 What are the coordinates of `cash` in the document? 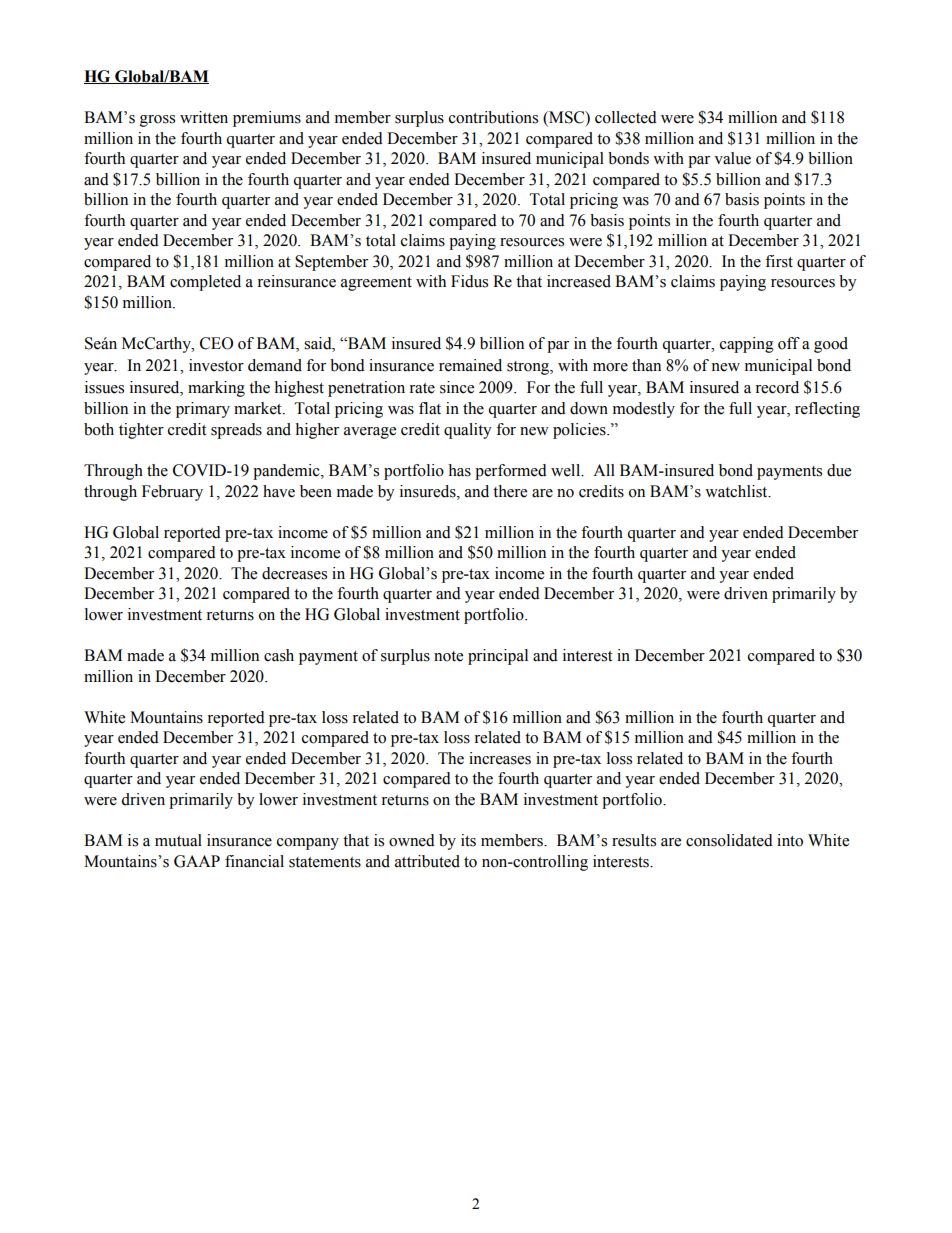 It's located at (279, 655).
